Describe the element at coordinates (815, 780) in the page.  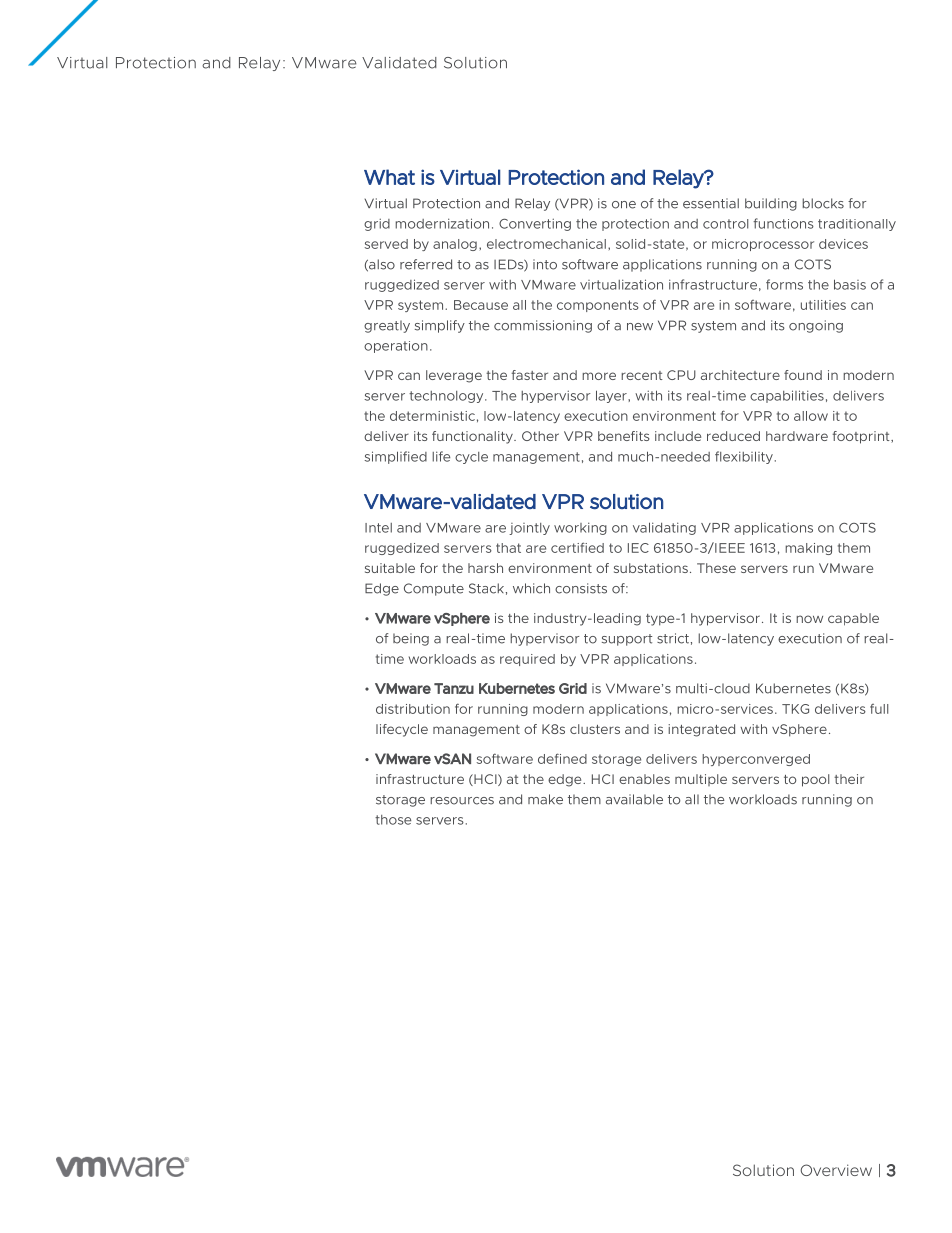
I see `pool` at that location.
